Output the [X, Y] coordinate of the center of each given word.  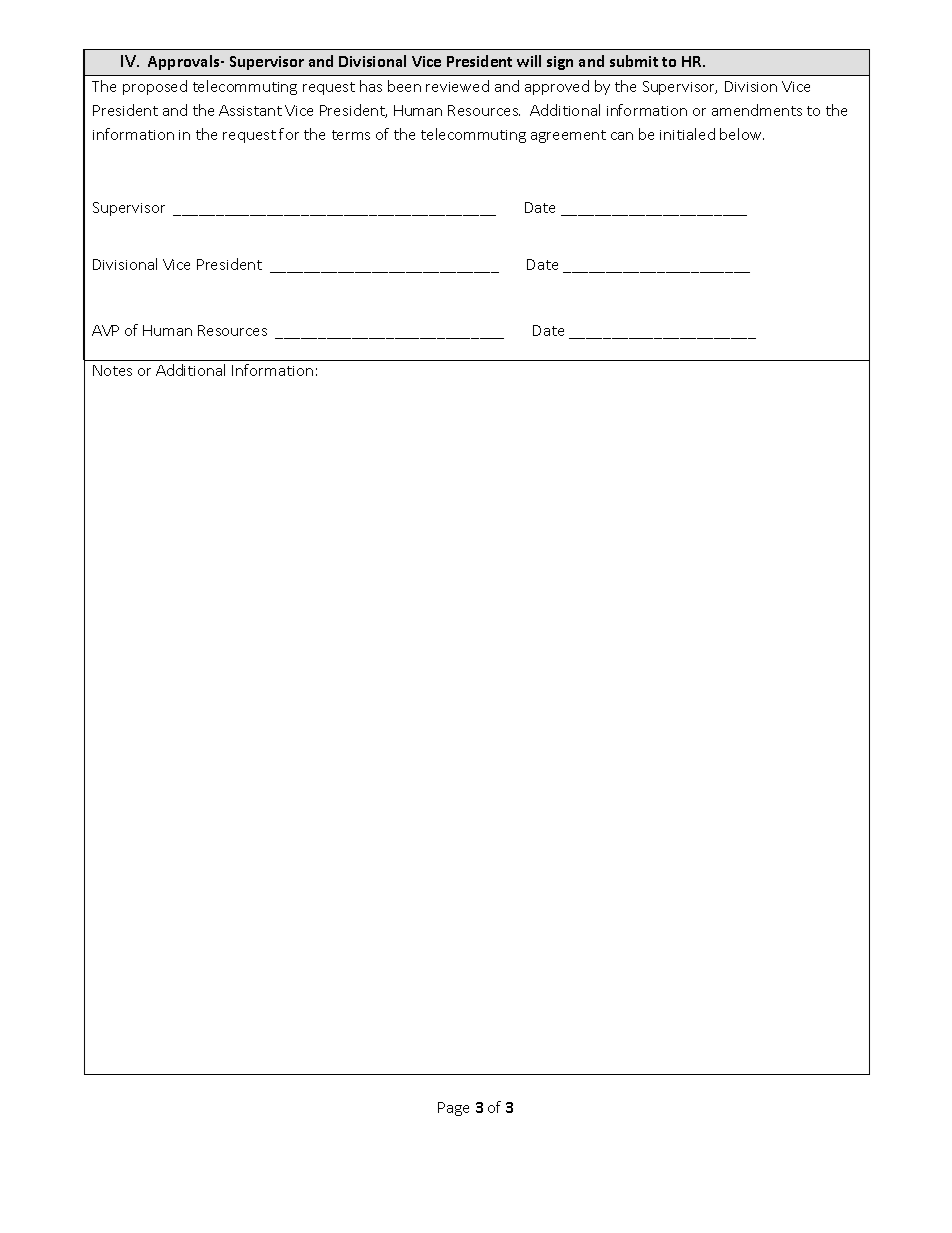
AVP [105, 330]
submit [634, 61]
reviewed [457, 86]
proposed [155, 87]
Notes [112, 370]
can [622, 136]
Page [453, 1109]
